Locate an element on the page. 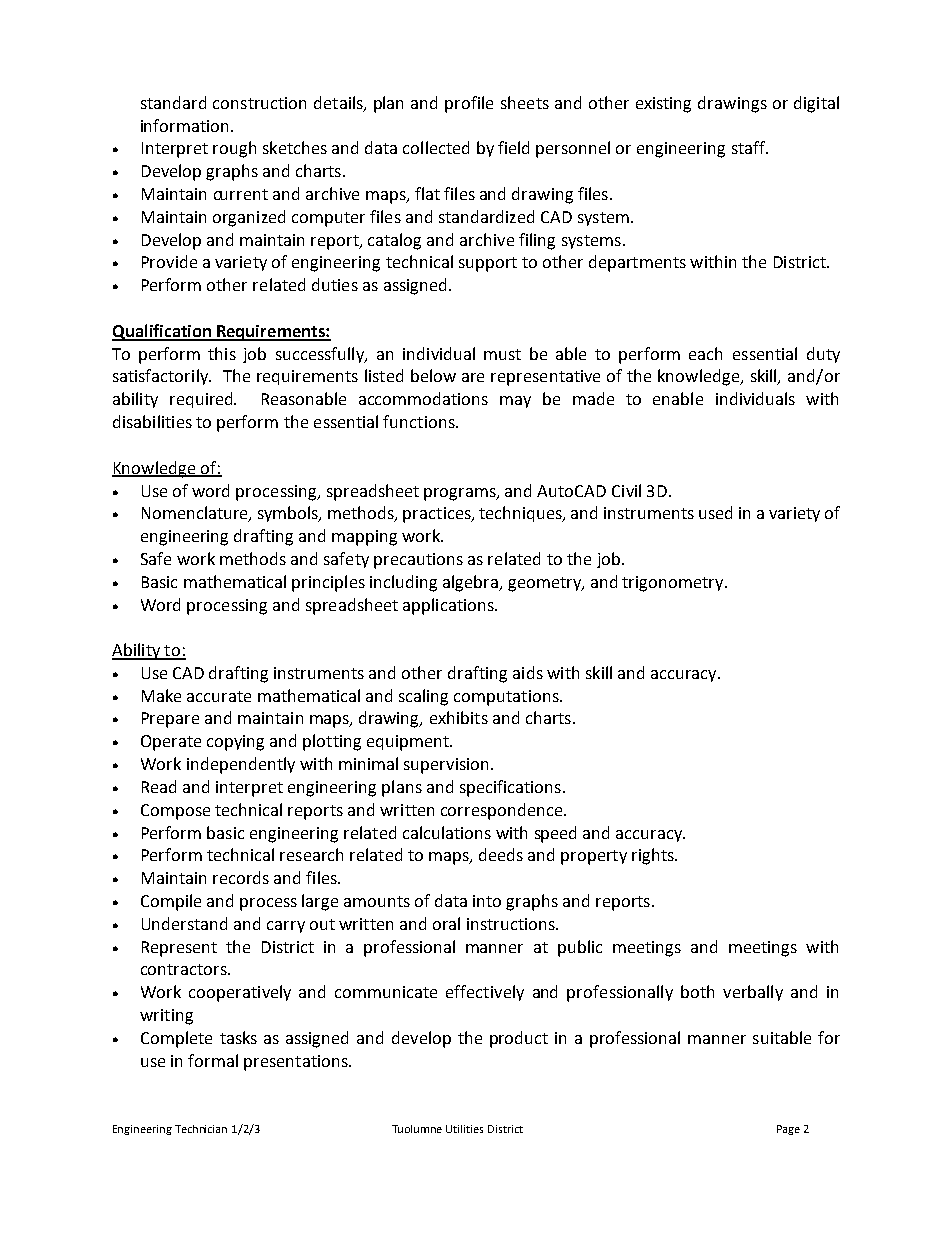  Utilities is located at coordinates (464, 1129).
